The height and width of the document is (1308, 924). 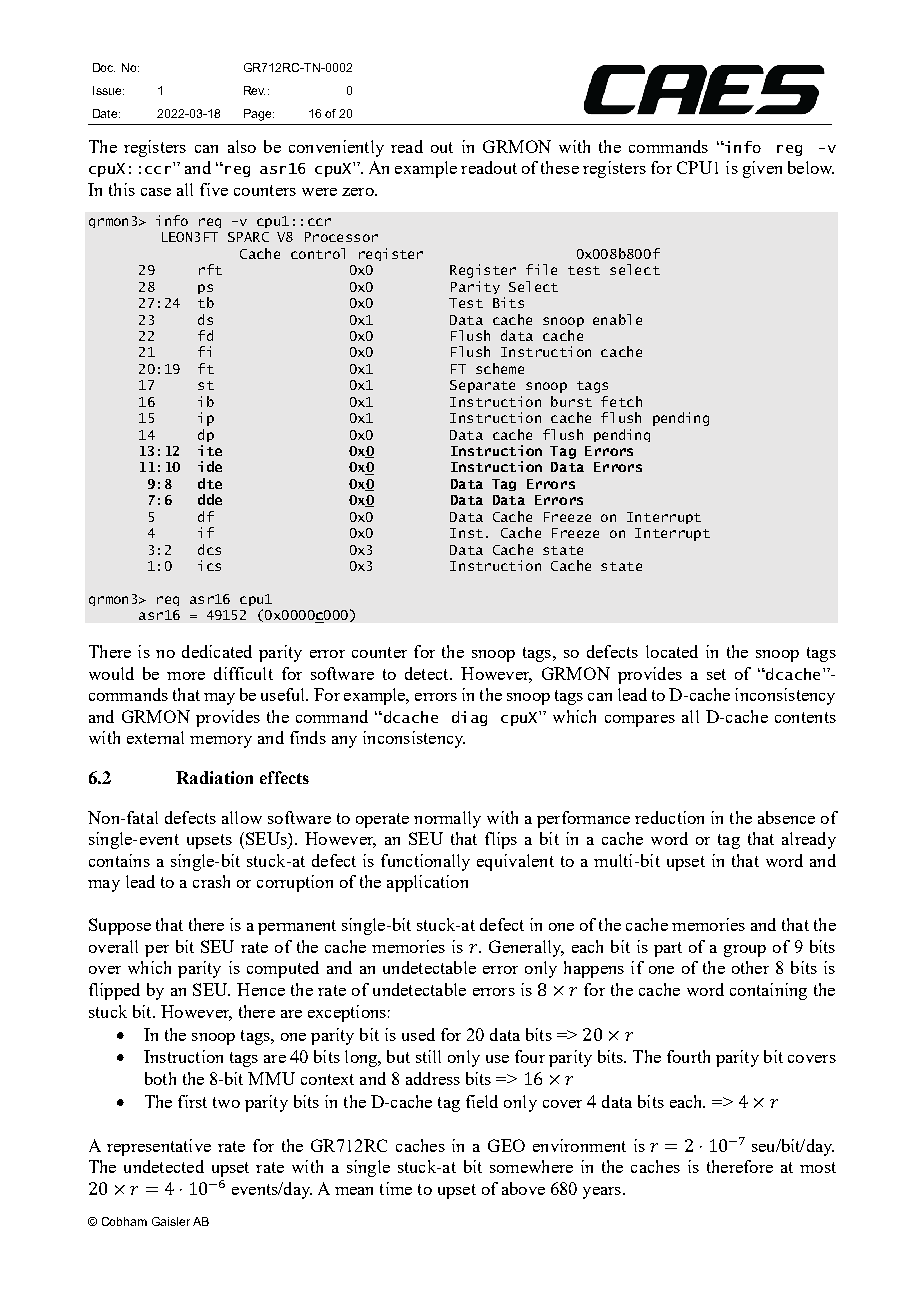 I want to click on diag, so click(x=469, y=718).
